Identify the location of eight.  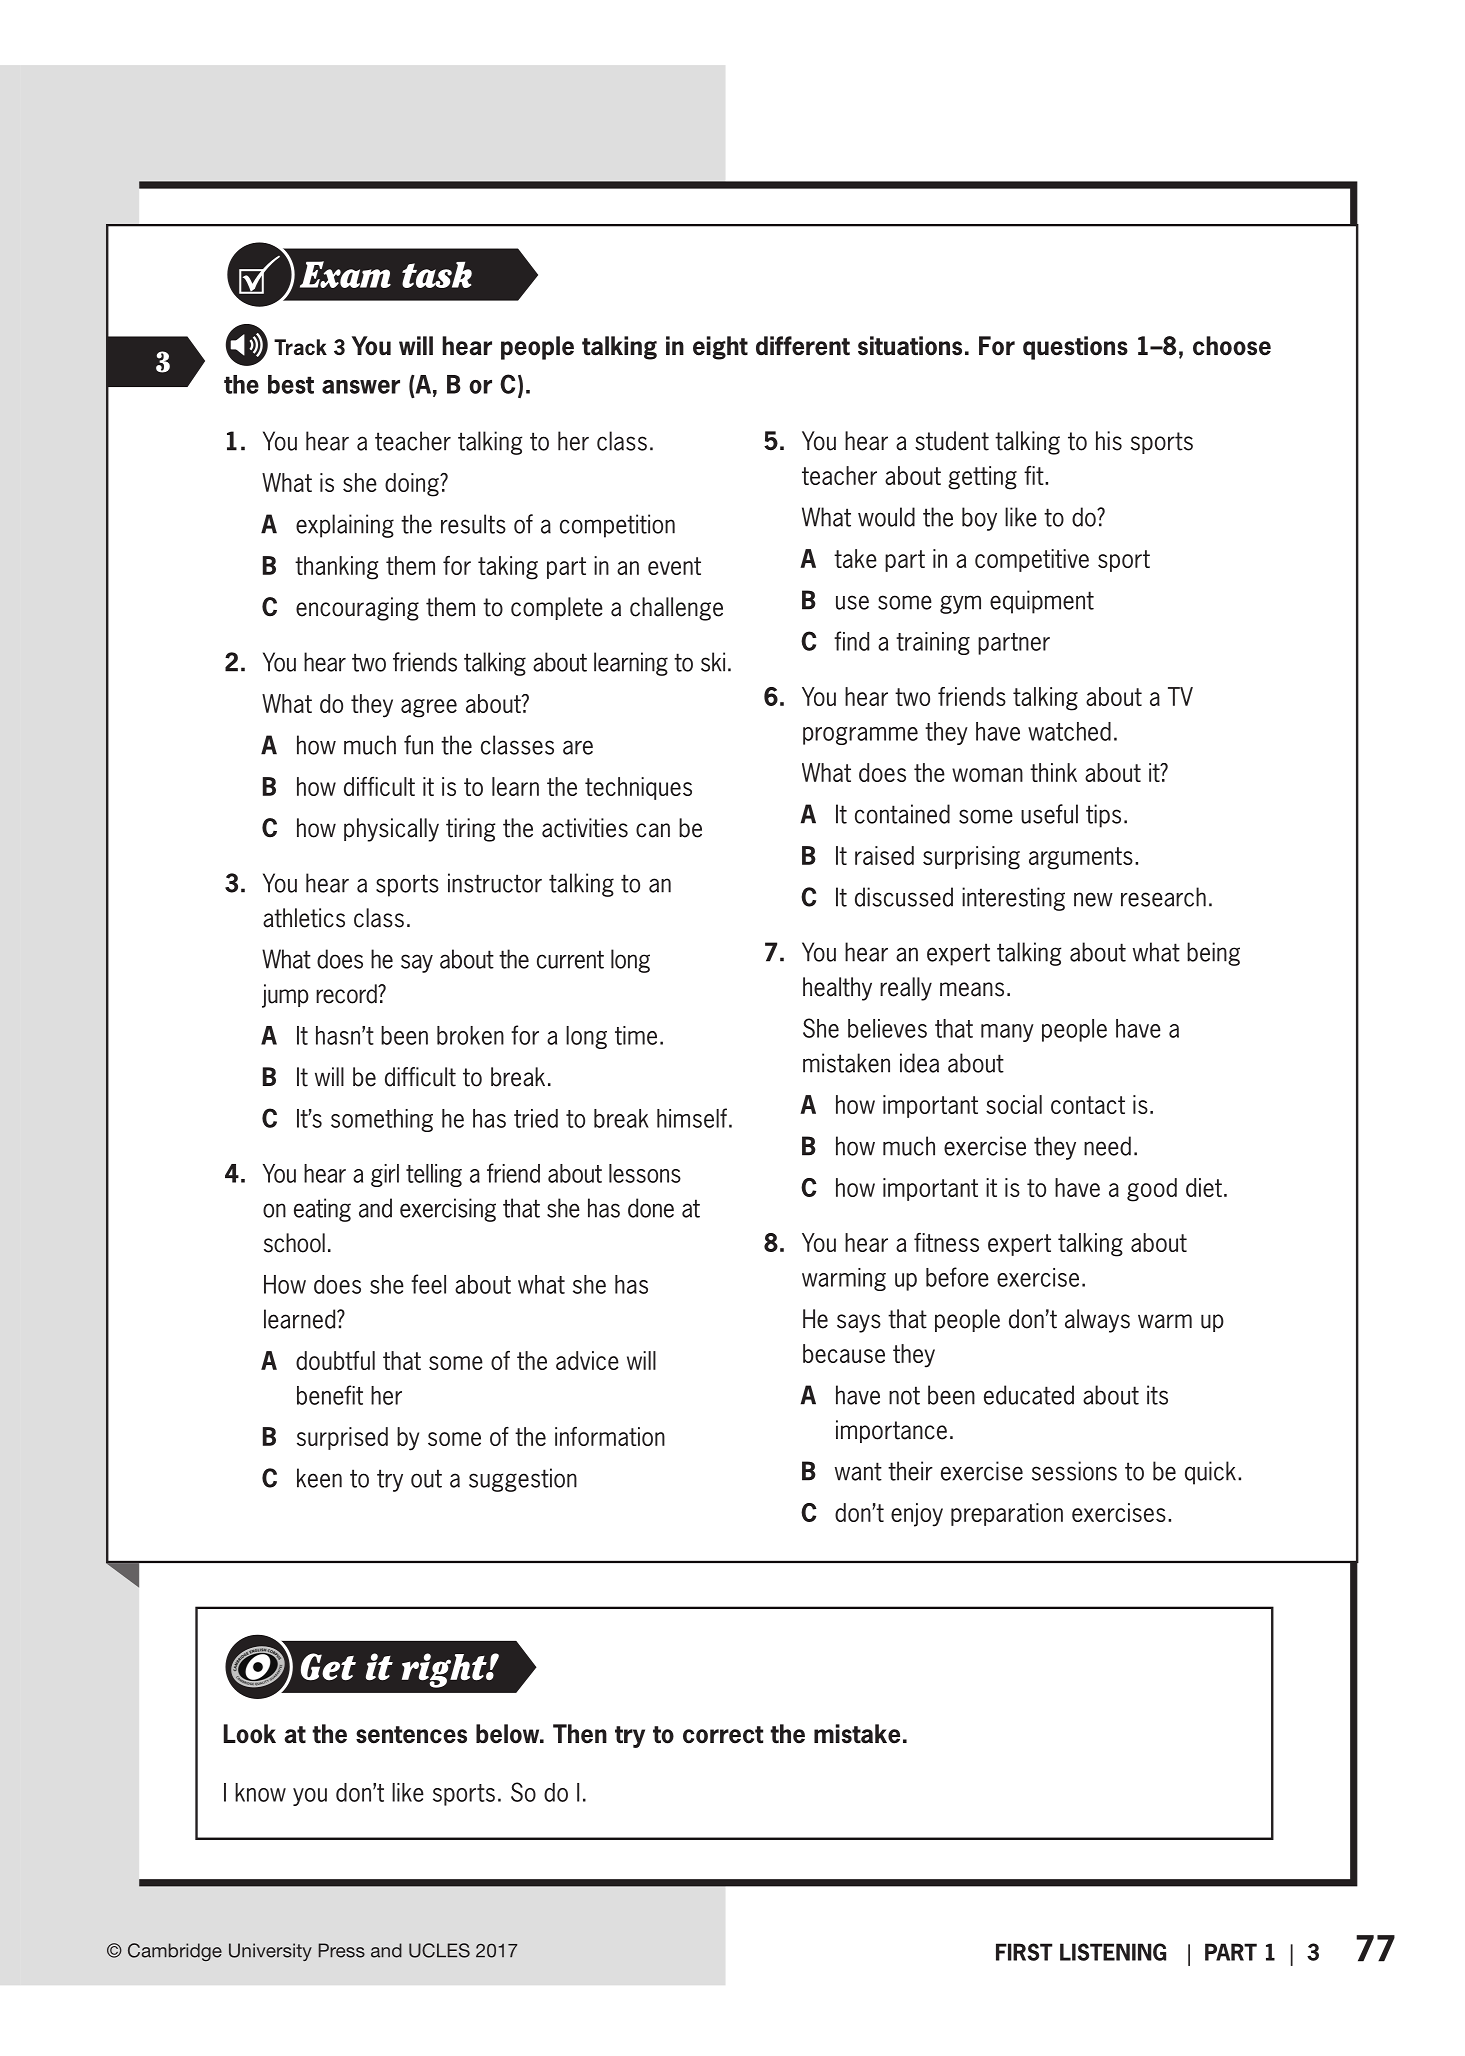
(720, 348).
